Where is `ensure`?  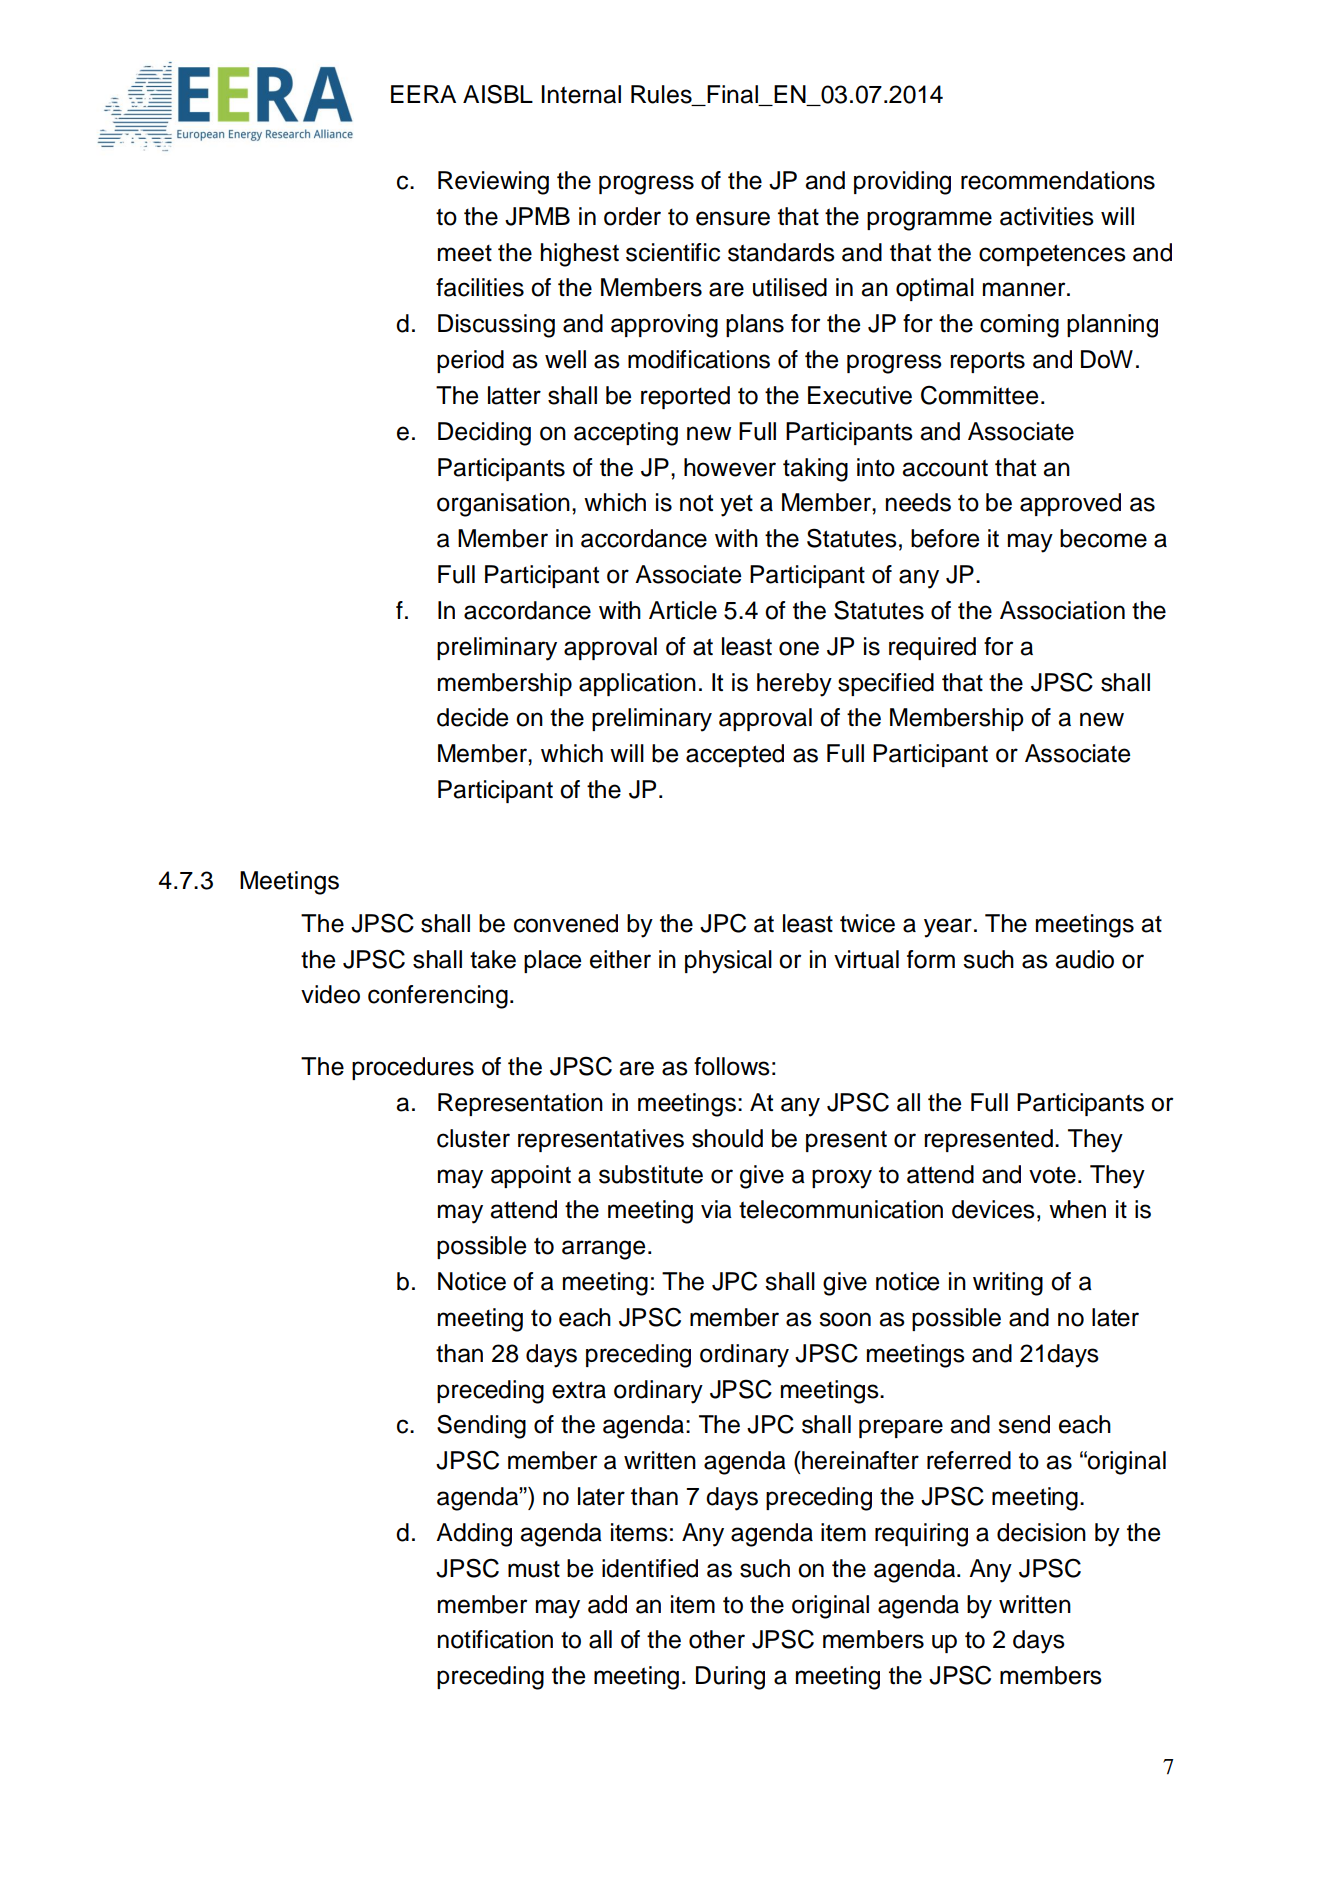 ensure is located at coordinates (733, 218).
